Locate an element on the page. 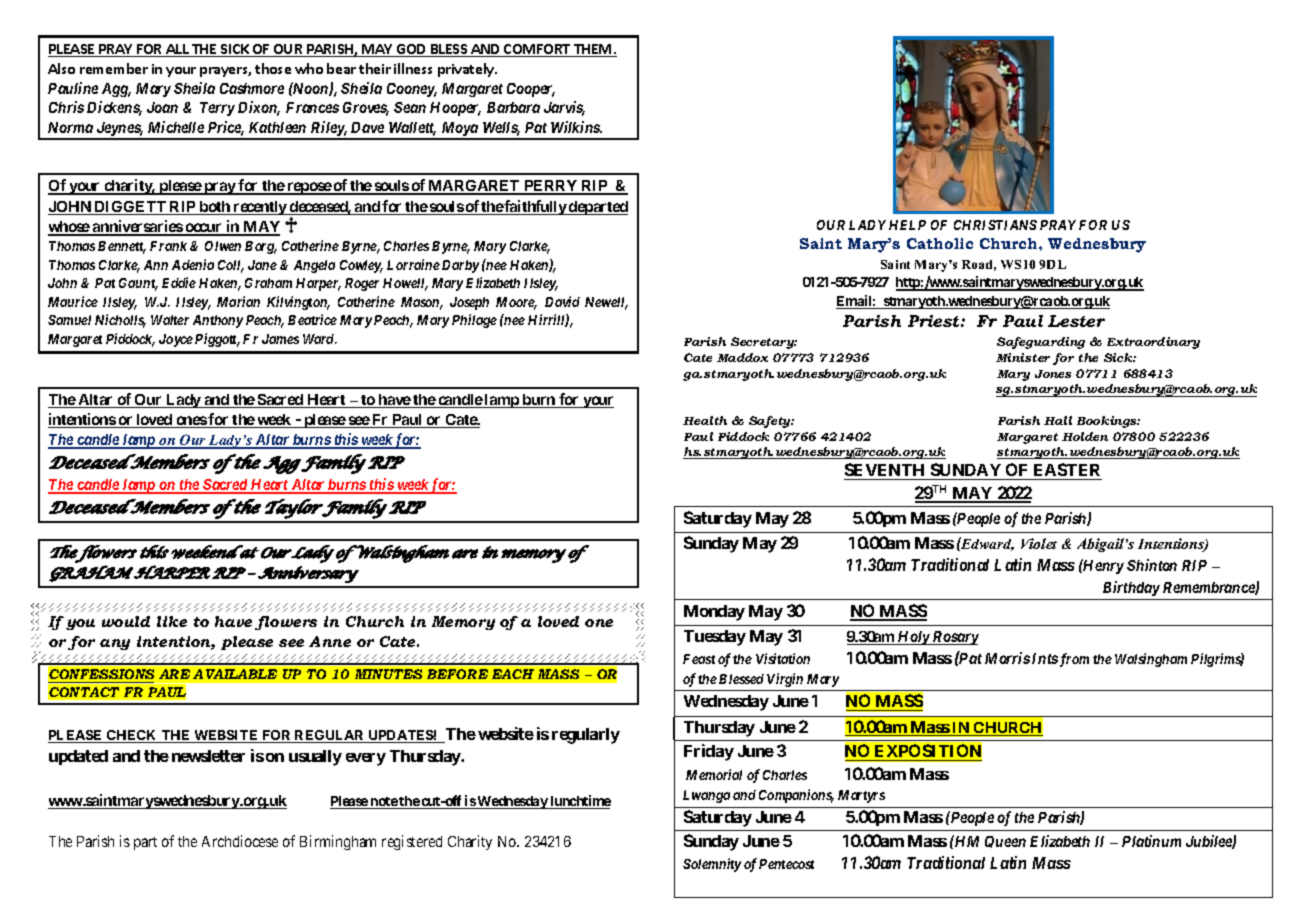 The width and height of the document is (1307, 924). Catholic is located at coordinates (940, 243).
